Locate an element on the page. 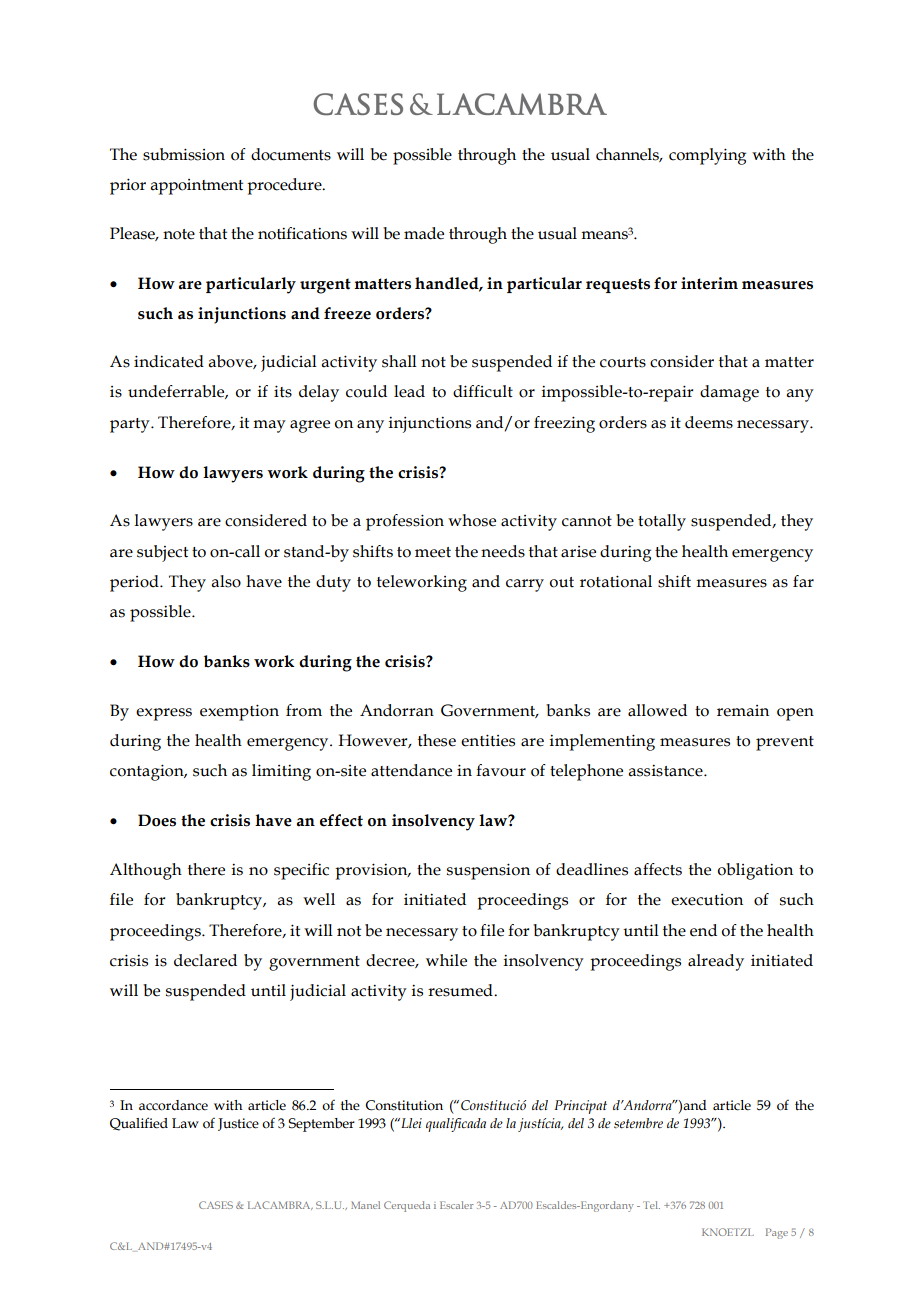  CASES is located at coordinates (216, 1205).
